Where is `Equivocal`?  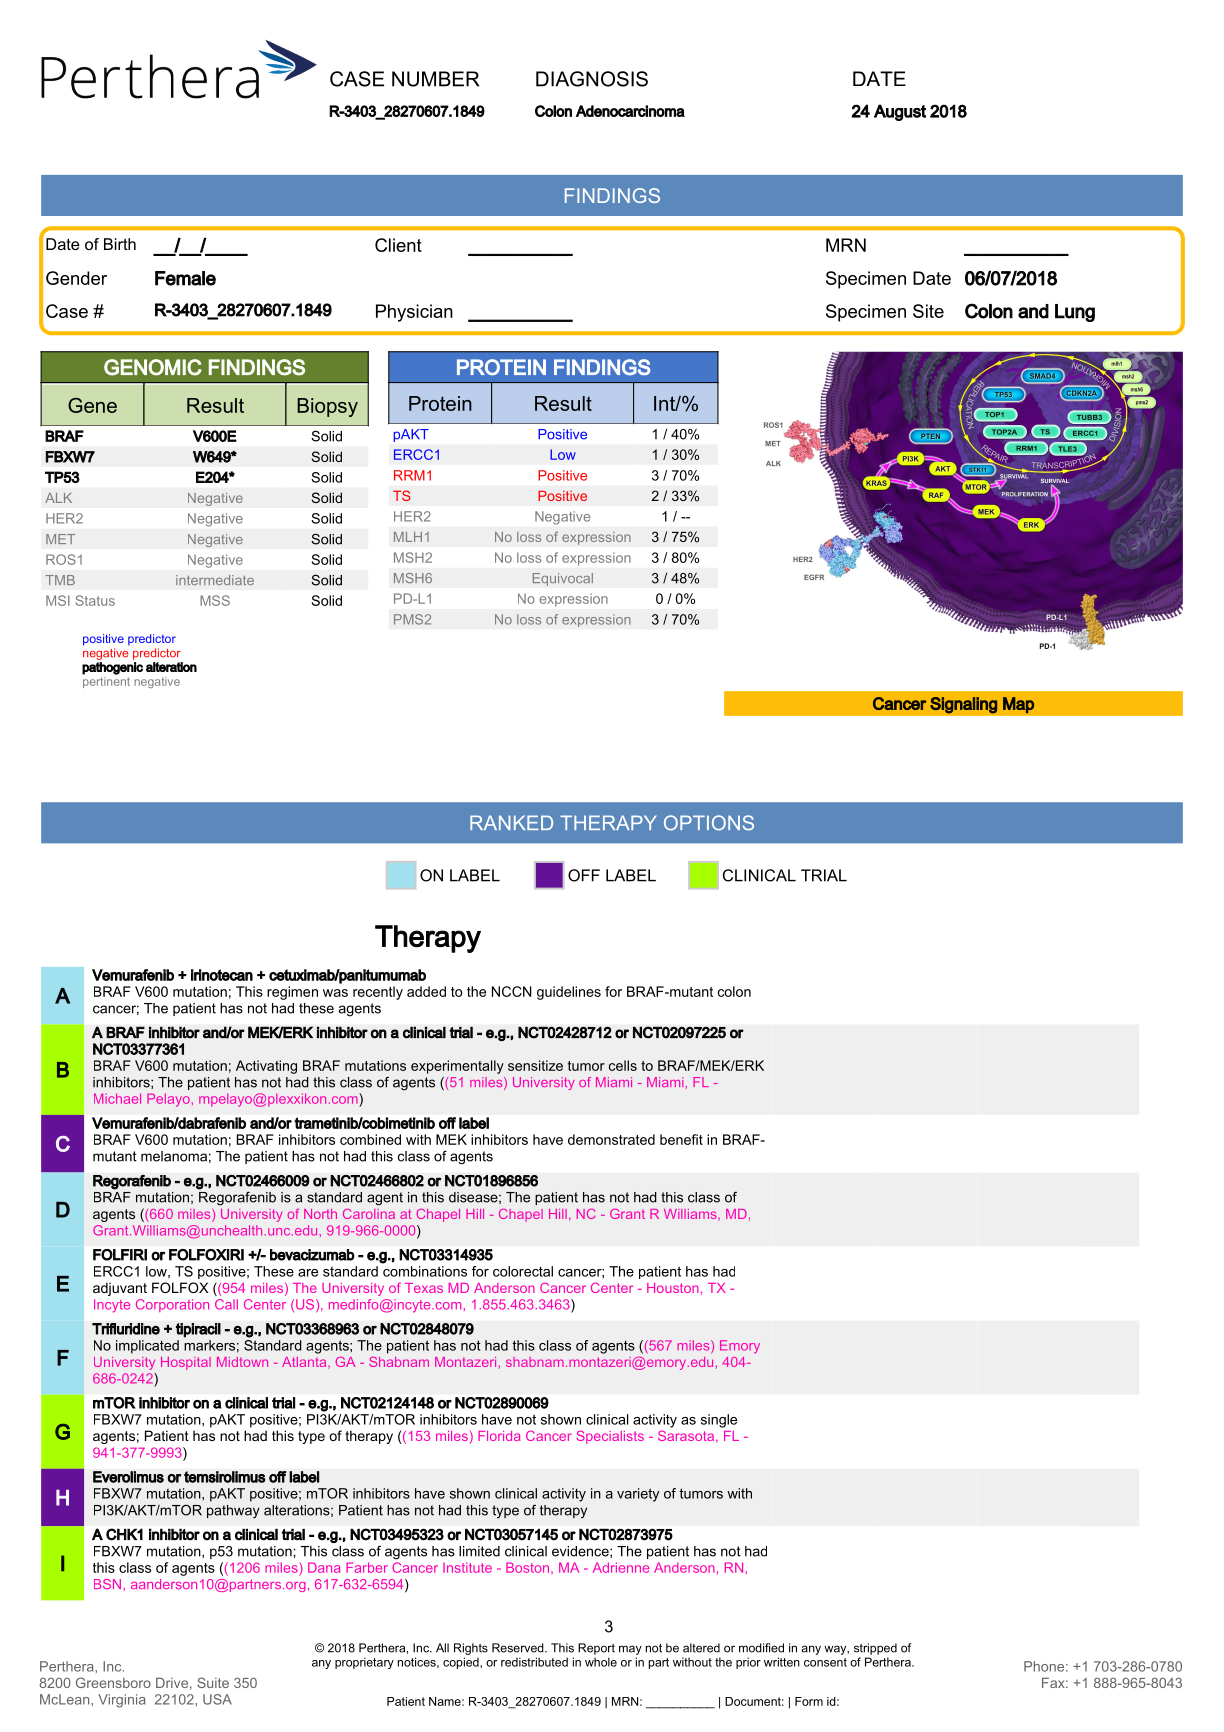 Equivocal is located at coordinates (563, 579).
